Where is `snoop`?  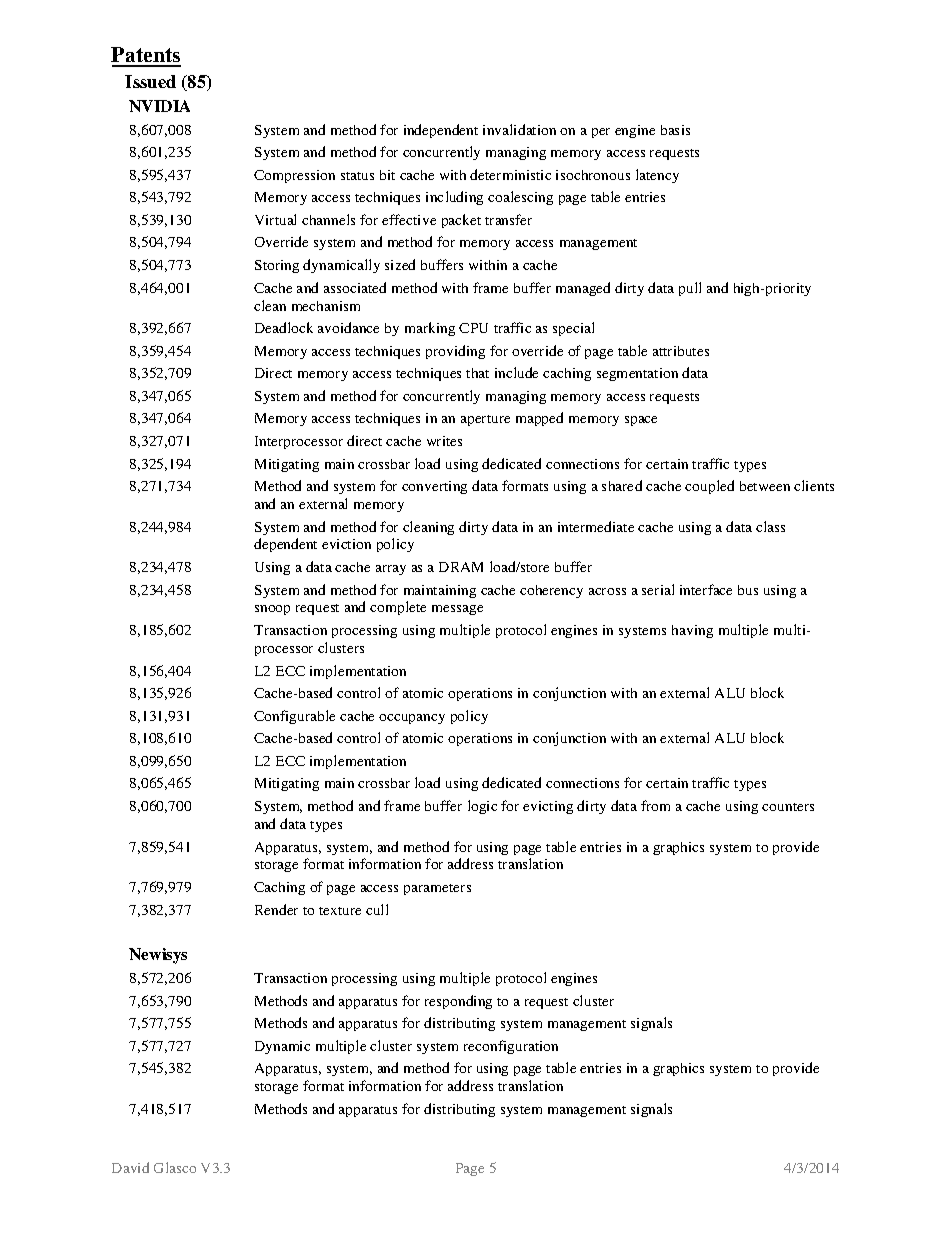
snoop is located at coordinates (272, 610).
